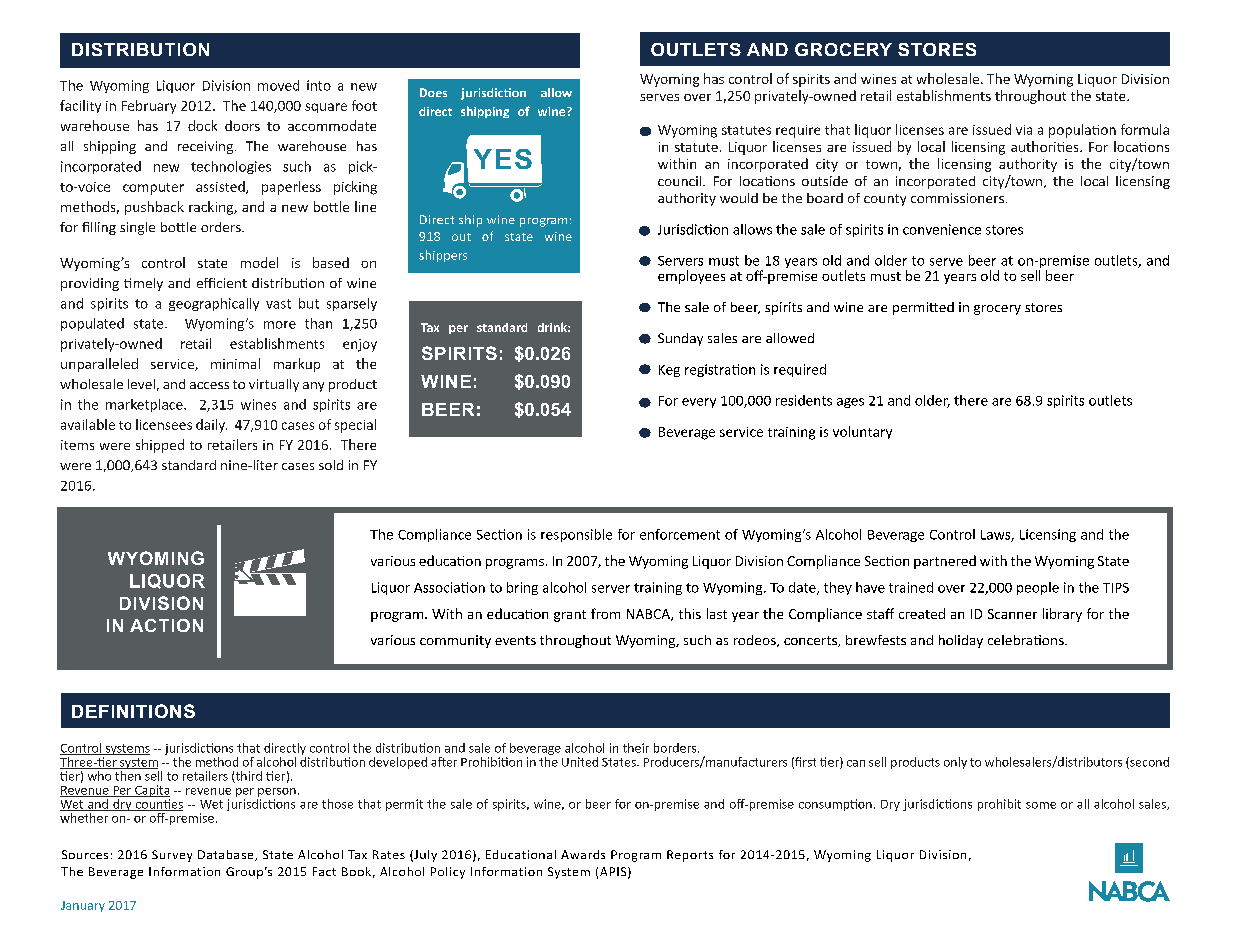  What do you see at coordinates (942, 229) in the screenshot?
I see `convenience` at bounding box center [942, 229].
